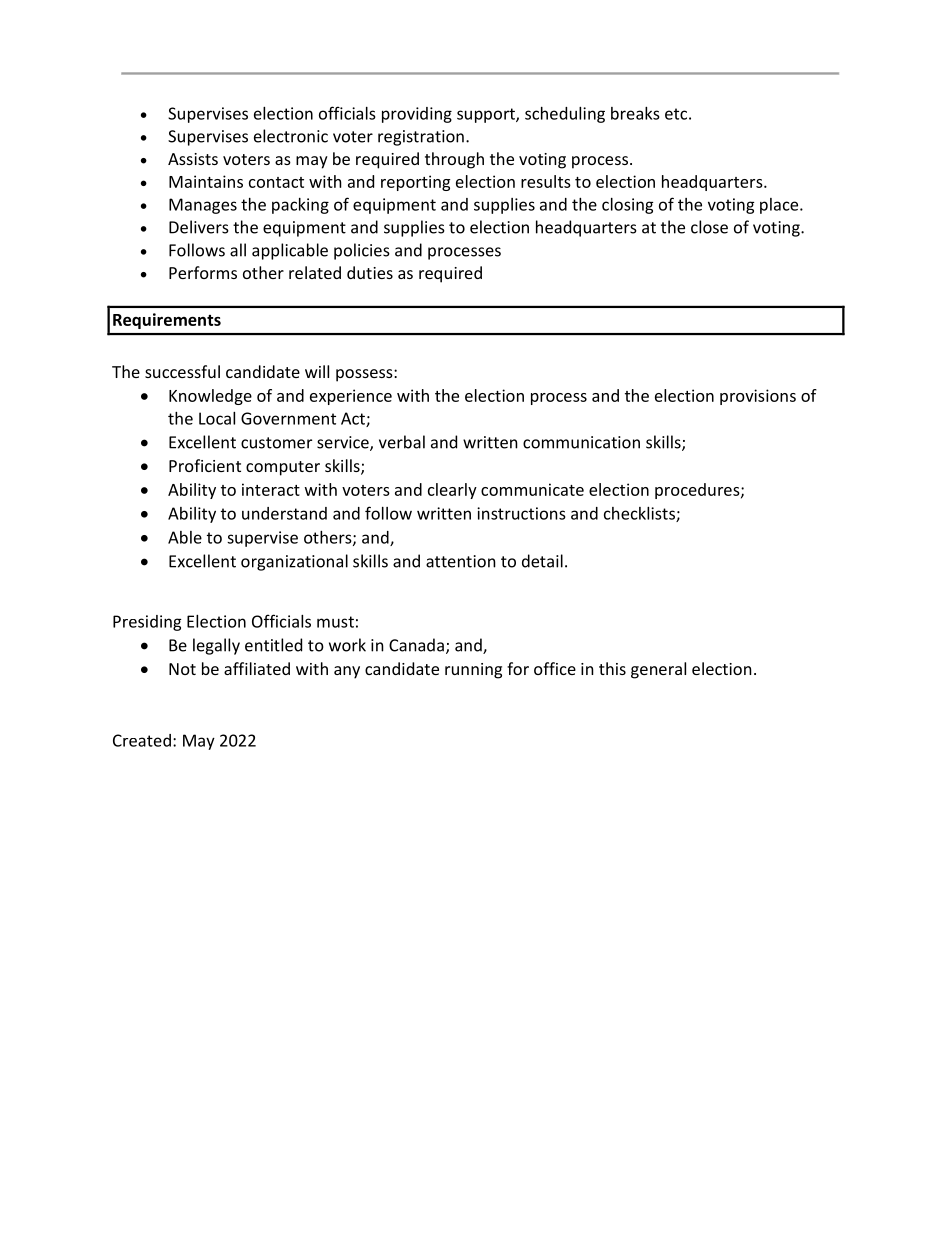 The width and height of the screenshot is (952, 1233). What do you see at coordinates (142, 740) in the screenshot?
I see `Created` at bounding box center [142, 740].
